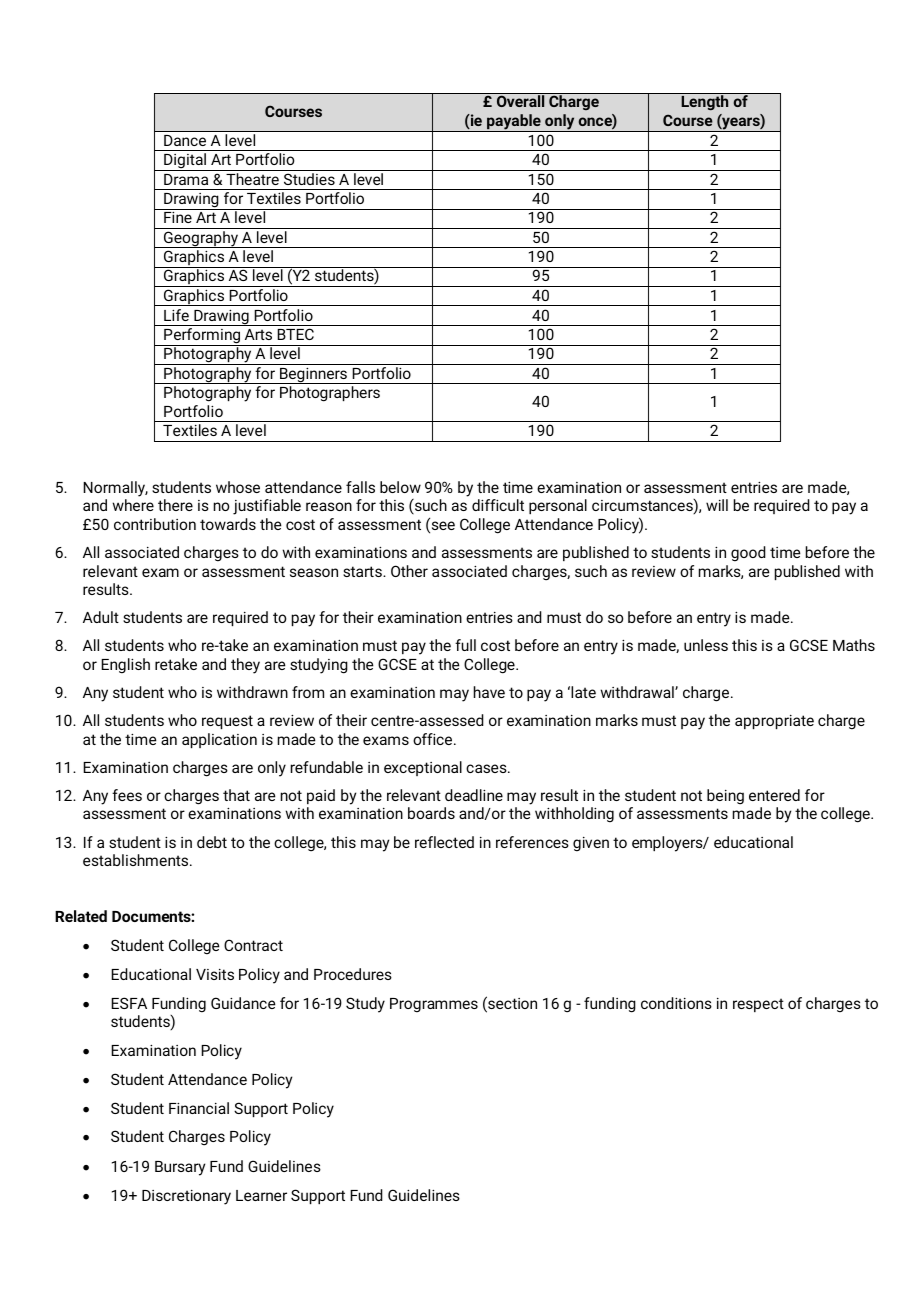  What do you see at coordinates (748, 554) in the screenshot?
I see `good` at bounding box center [748, 554].
